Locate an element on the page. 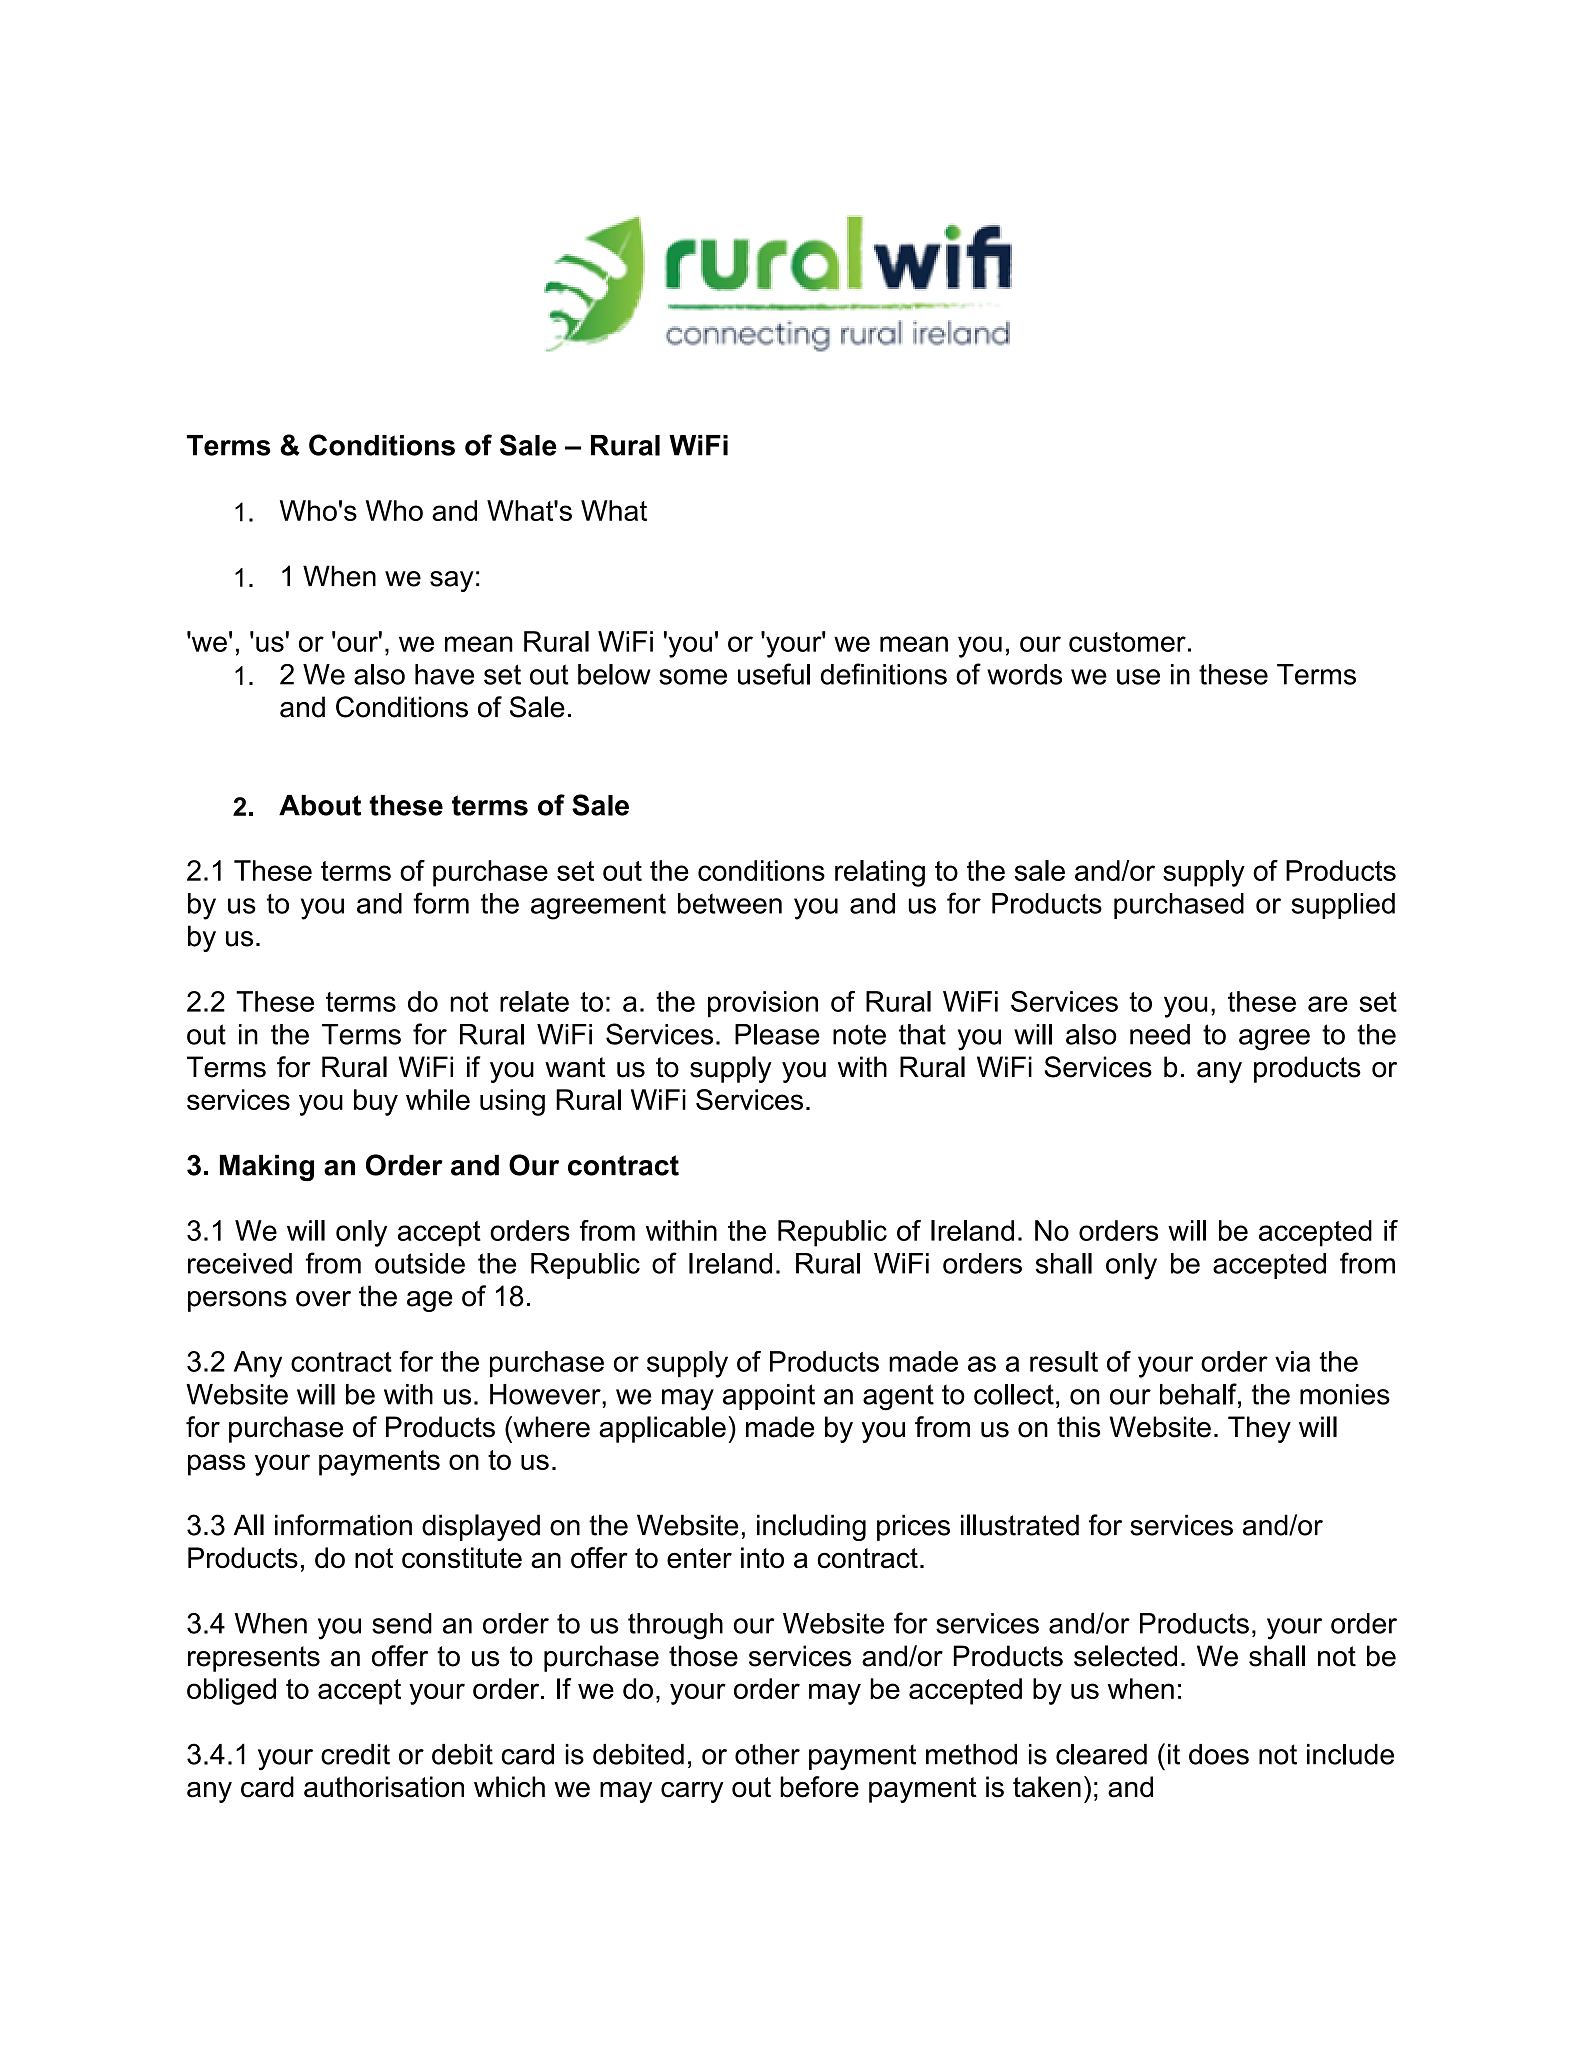  between is located at coordinates (730, 903).
